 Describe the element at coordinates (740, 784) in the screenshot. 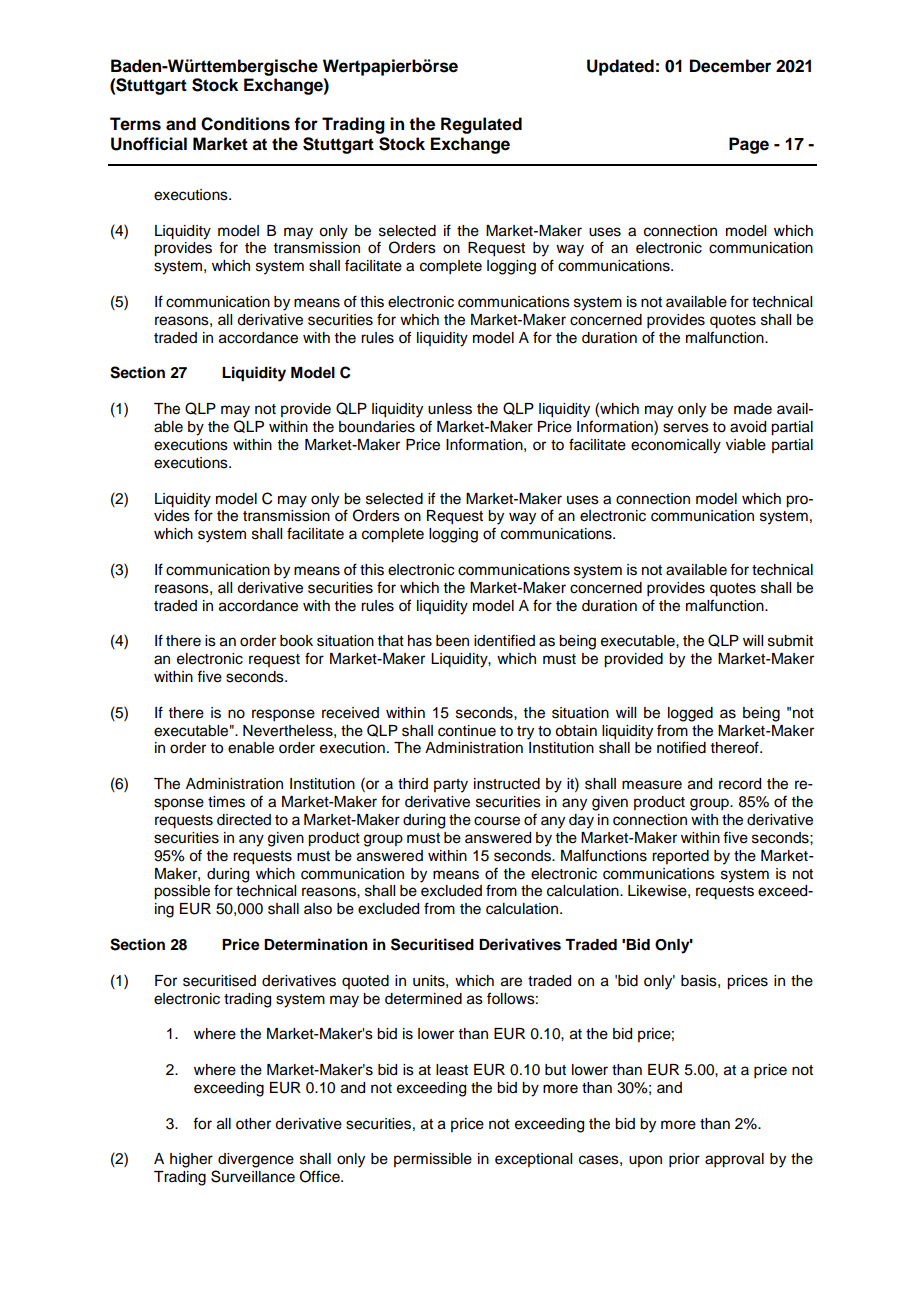

I see `record` at that location.
